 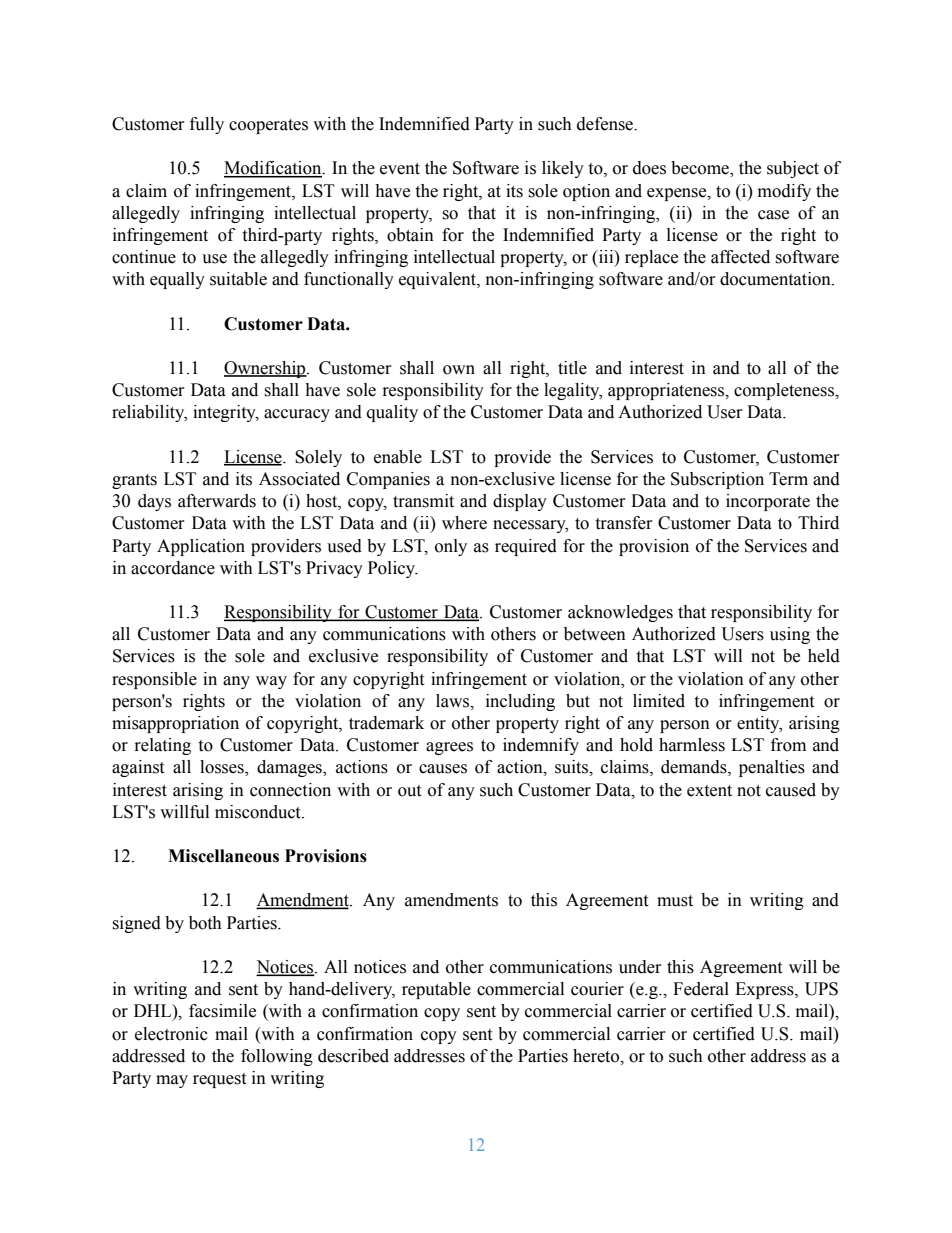 I want to click on become, so click(x=701, y=169).
